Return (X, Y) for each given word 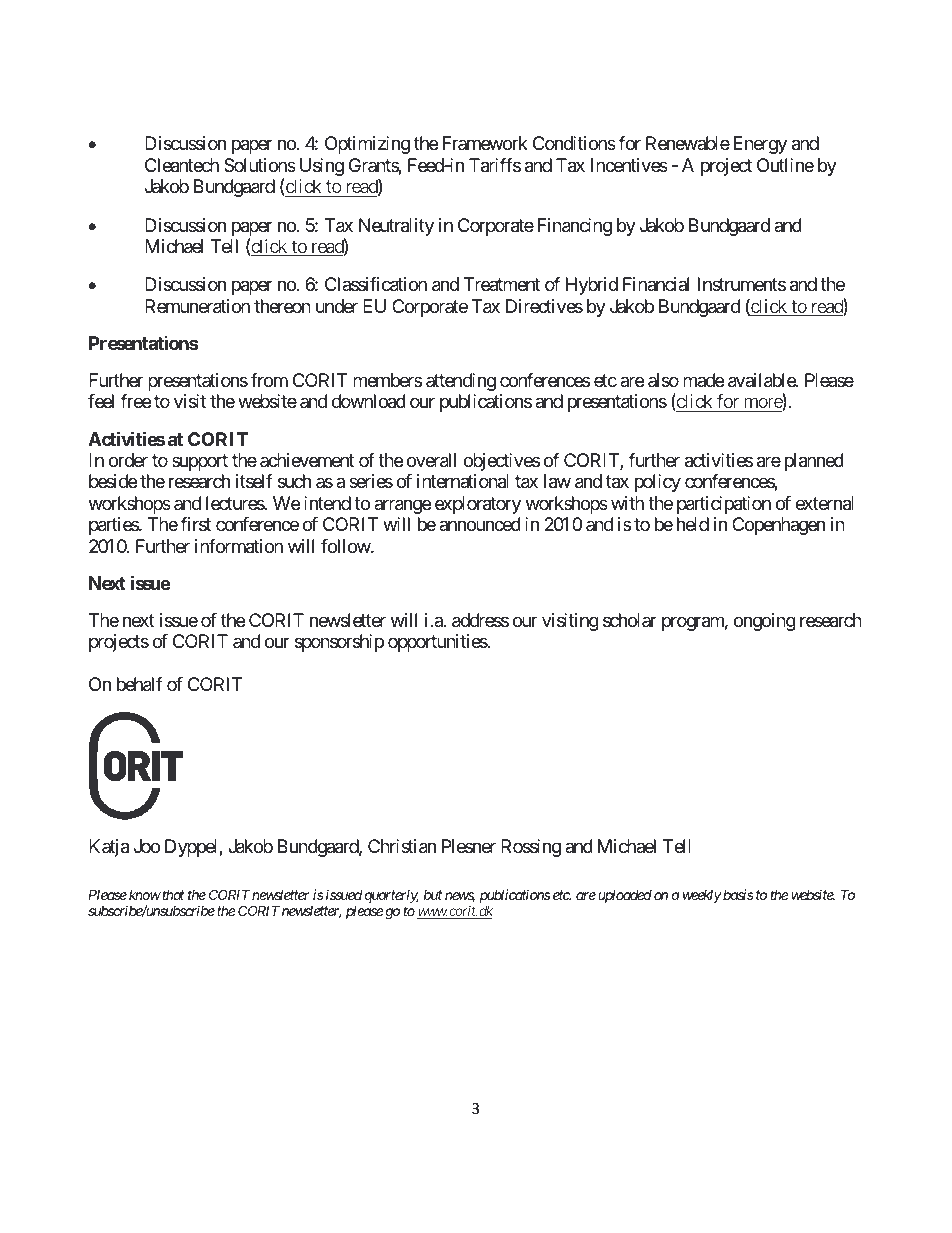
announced (480, 524)
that (172, 894)
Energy (760, 145)
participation (724, 505)
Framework (485, 143)
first (195, 524)
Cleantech (182, 165)
